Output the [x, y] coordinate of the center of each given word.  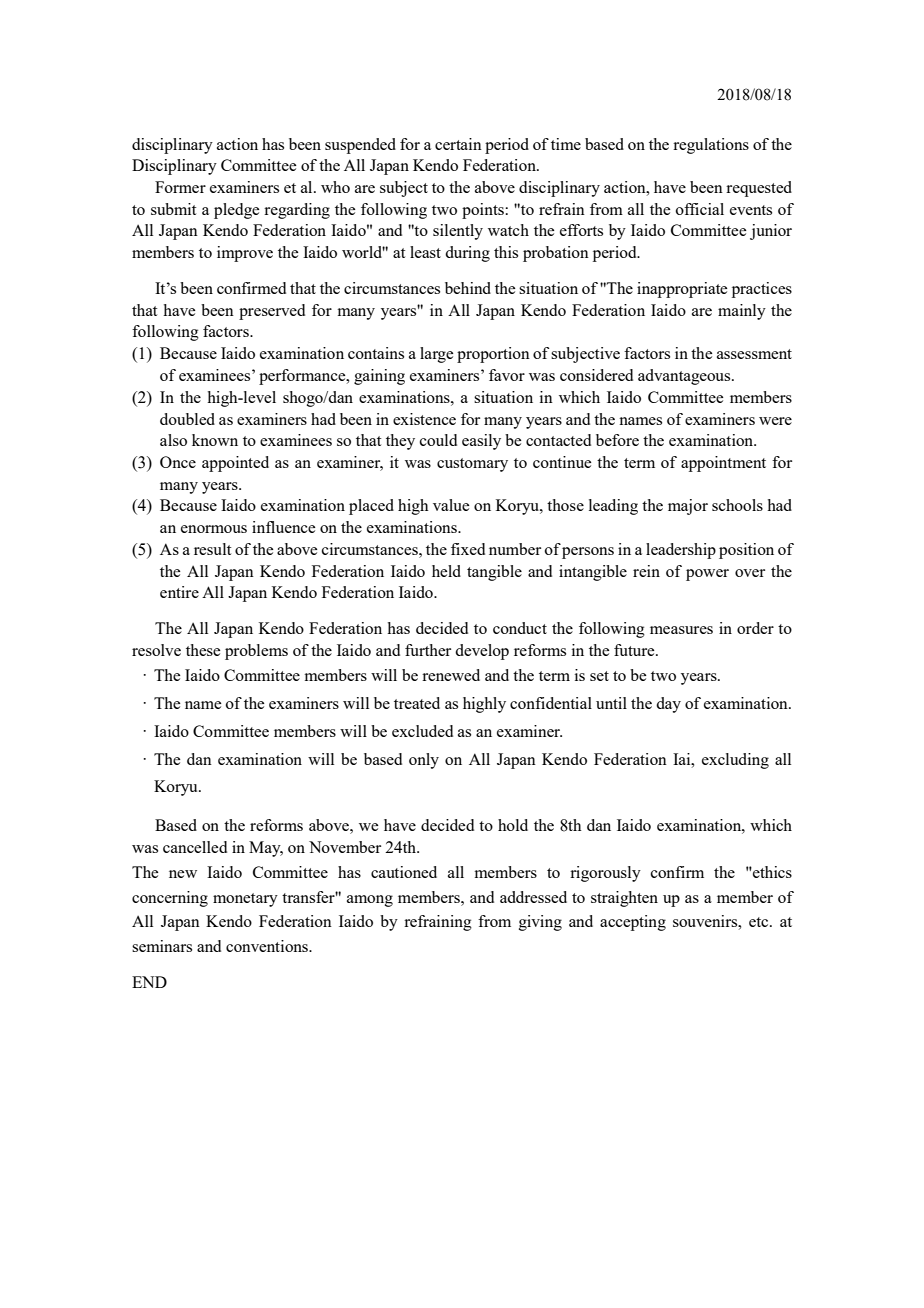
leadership [681, 551]
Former [180, 187]
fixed [468, 549]
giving [540, 923]
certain [458, 144]
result [212, 549]
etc [760, 922]
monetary [245, 900]
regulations [711, 146]
